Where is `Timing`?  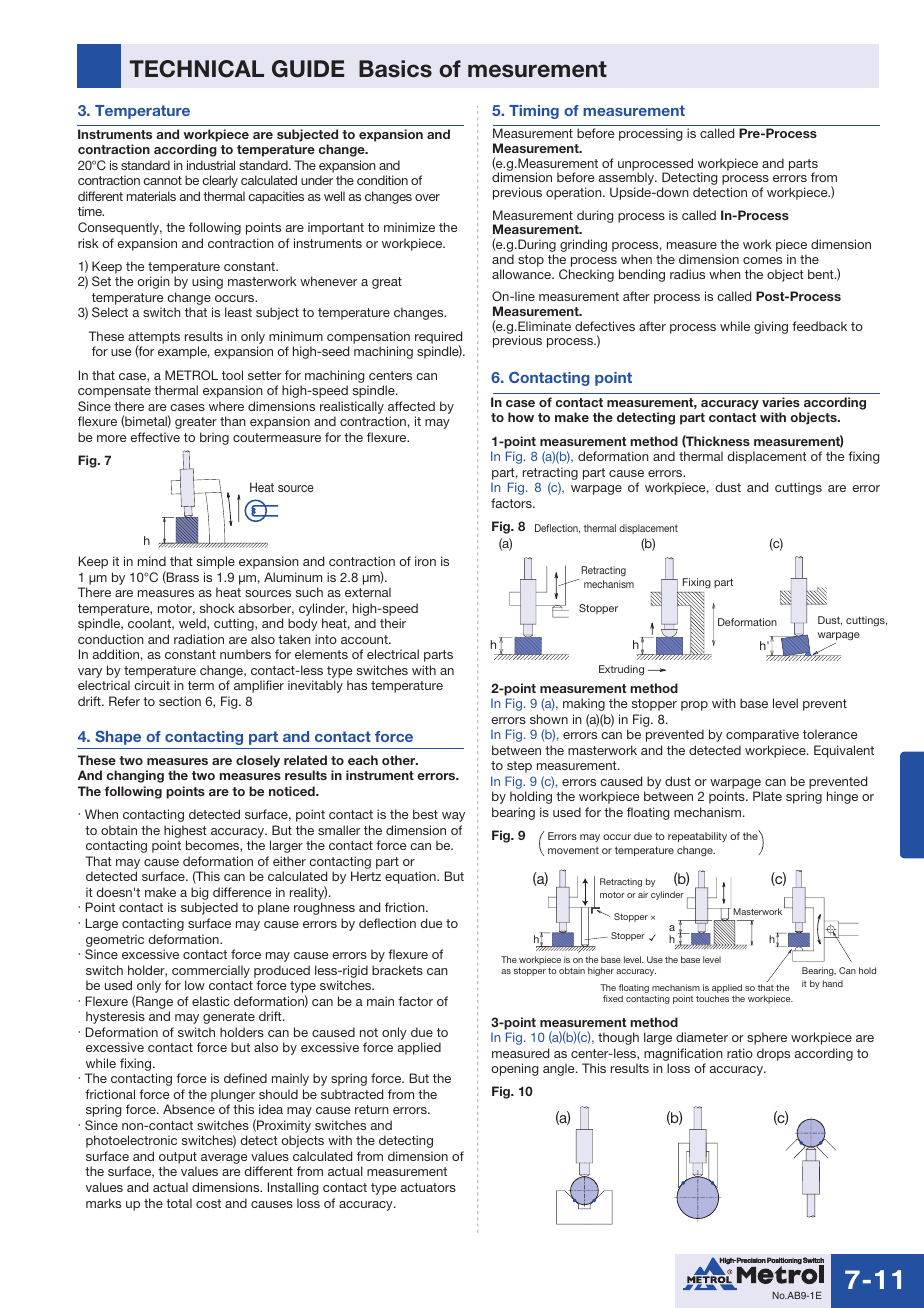
Timing is located at coordinates (534, 112).
